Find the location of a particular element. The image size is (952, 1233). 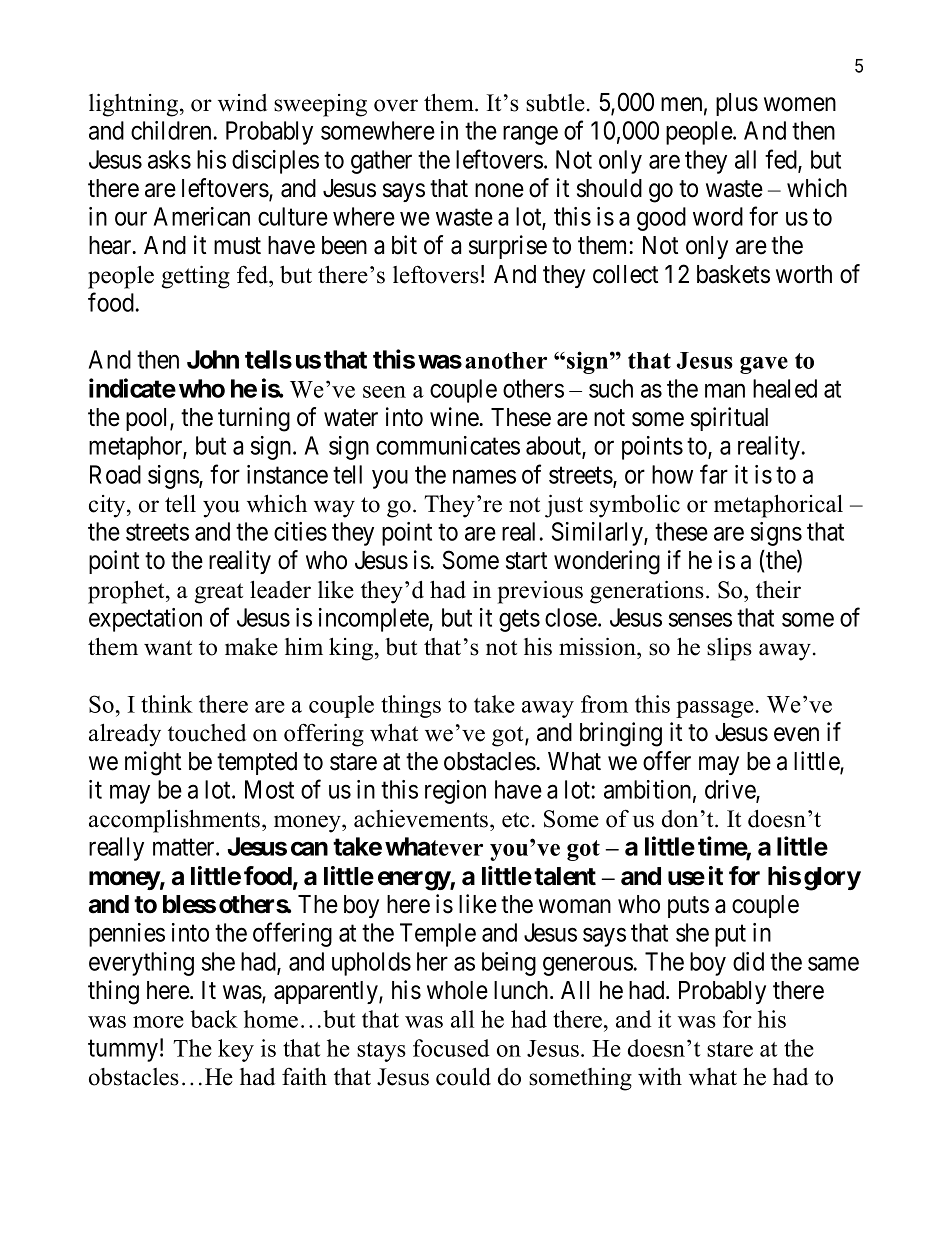

region is located at coordinates (455, 792).
